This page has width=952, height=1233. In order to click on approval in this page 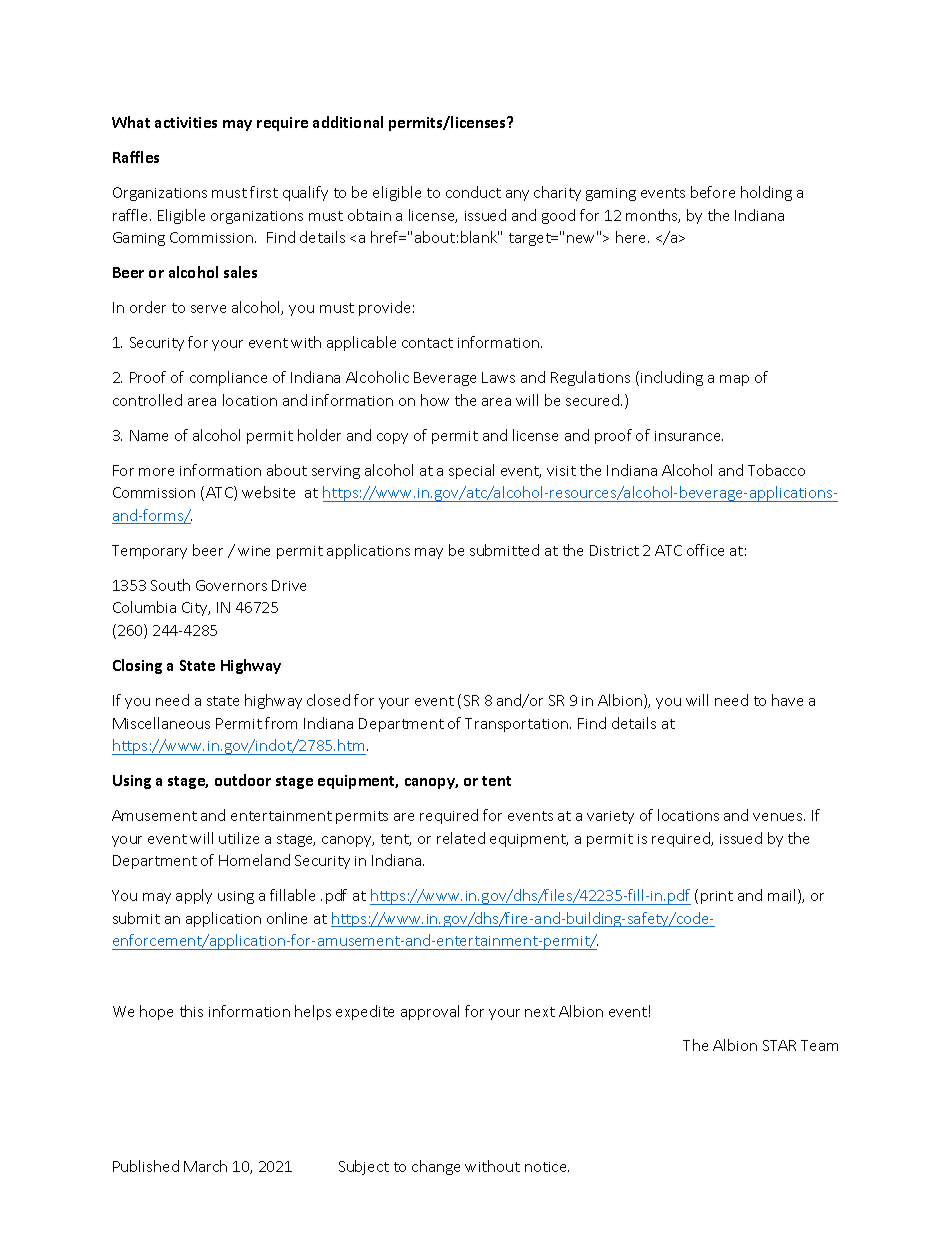, I will do `click(430, 1012)`.
